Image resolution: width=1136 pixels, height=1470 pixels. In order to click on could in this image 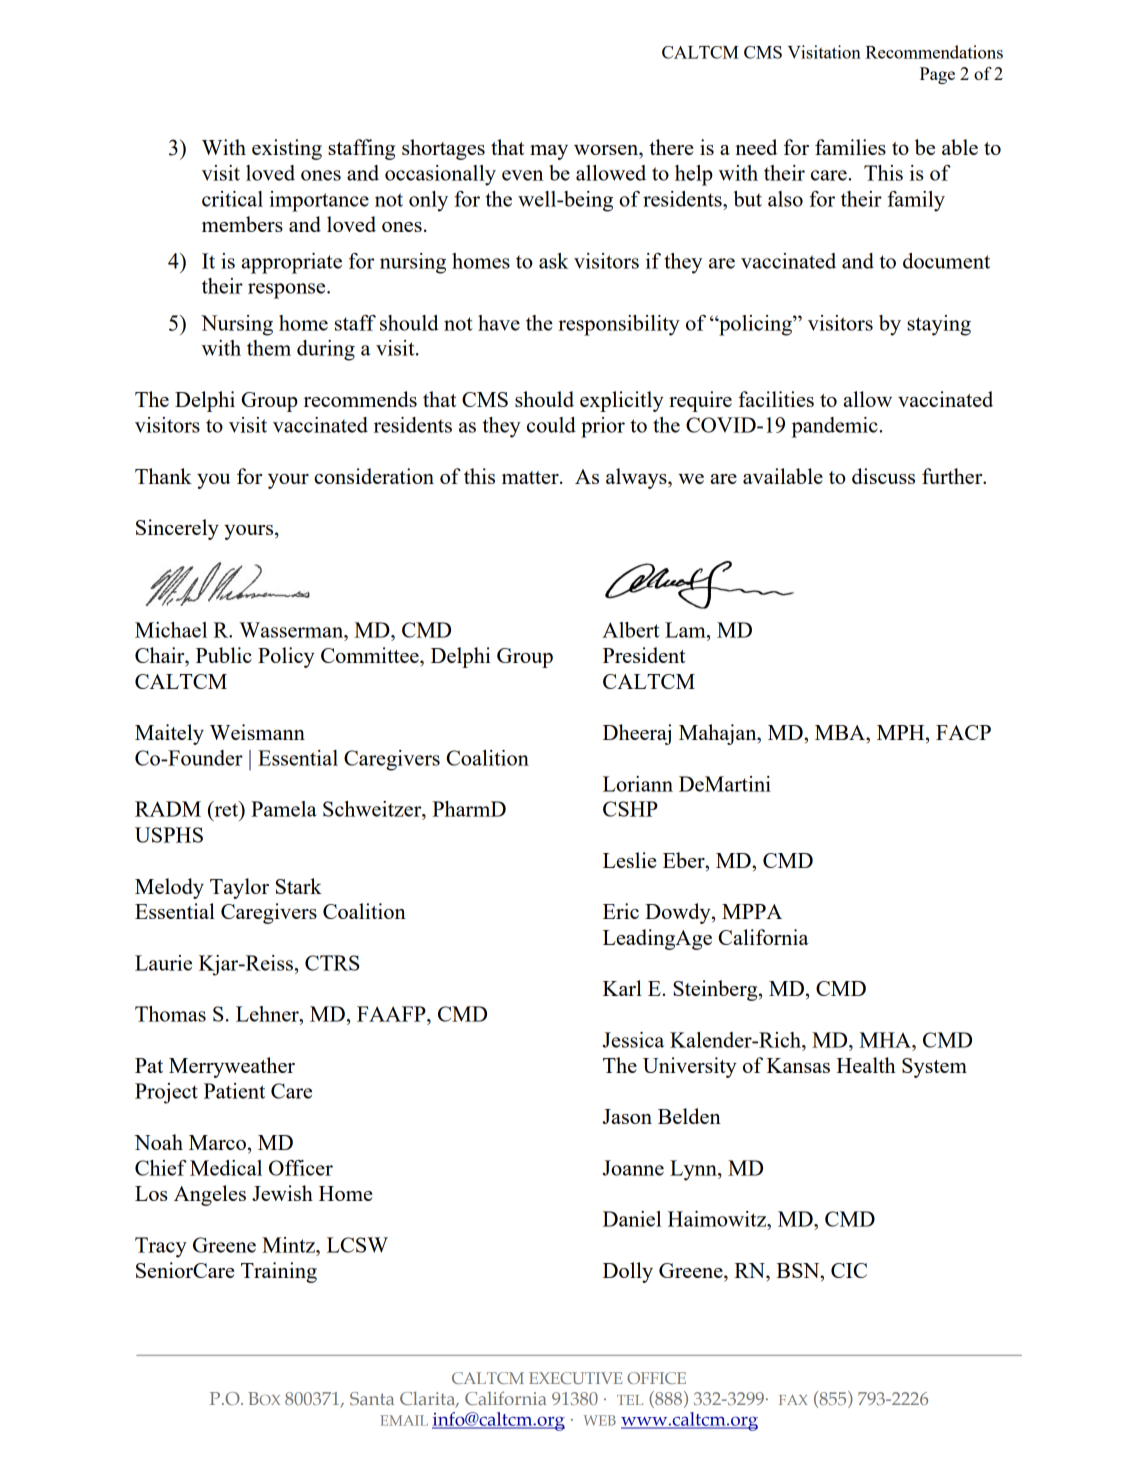, I will do `click(551, 425)`.
